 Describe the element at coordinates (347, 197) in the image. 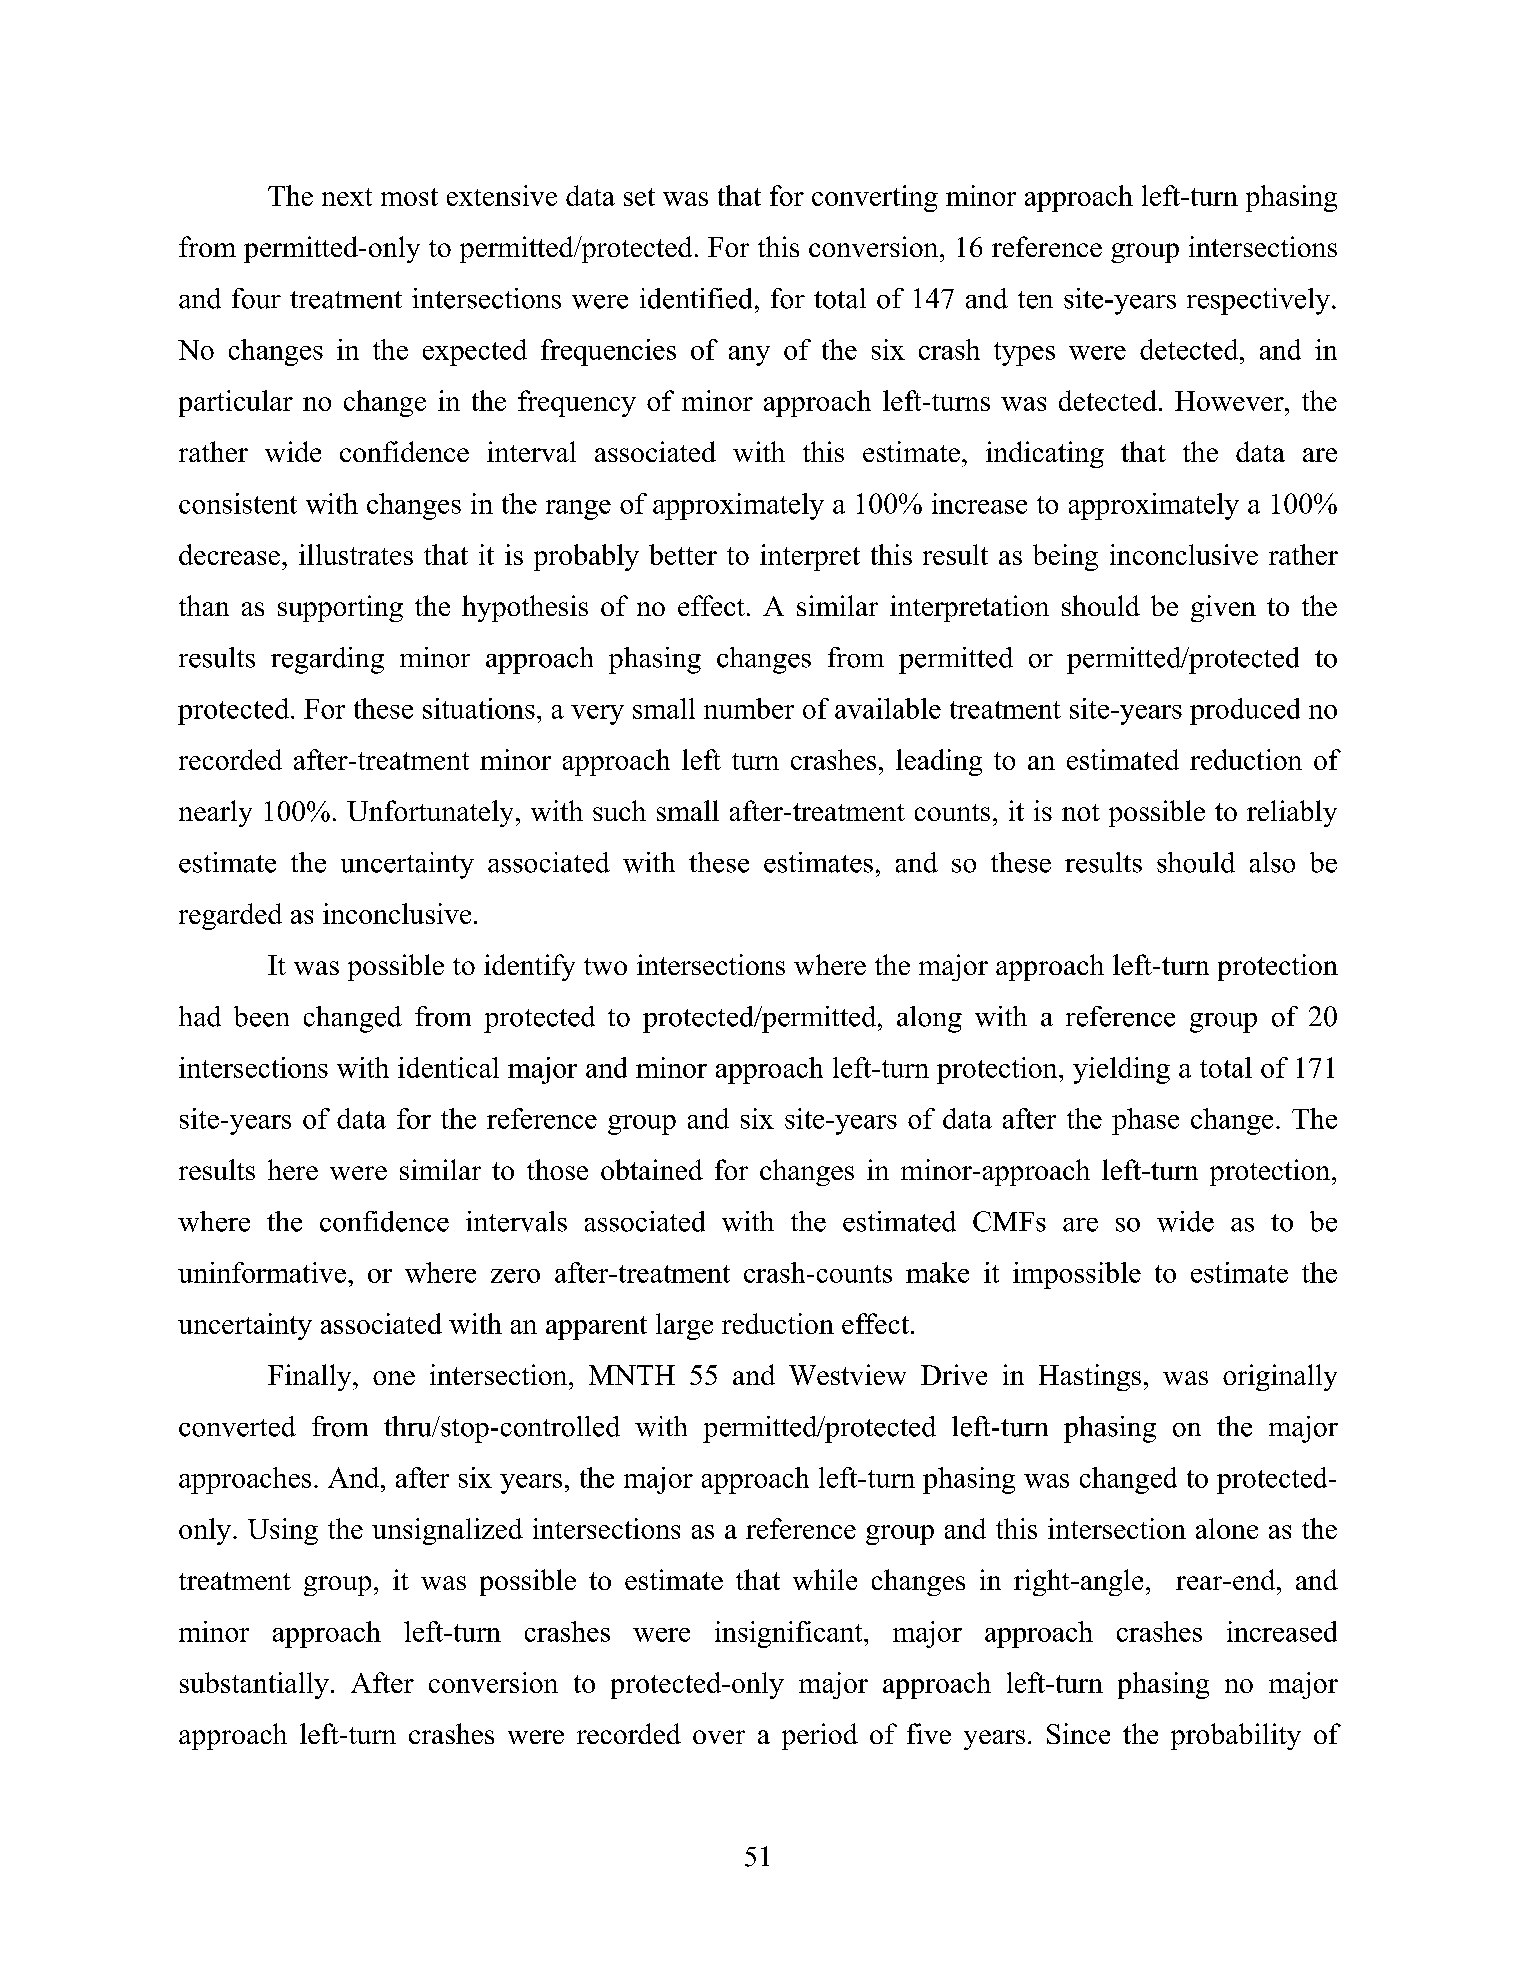

I see `next` at that location.
